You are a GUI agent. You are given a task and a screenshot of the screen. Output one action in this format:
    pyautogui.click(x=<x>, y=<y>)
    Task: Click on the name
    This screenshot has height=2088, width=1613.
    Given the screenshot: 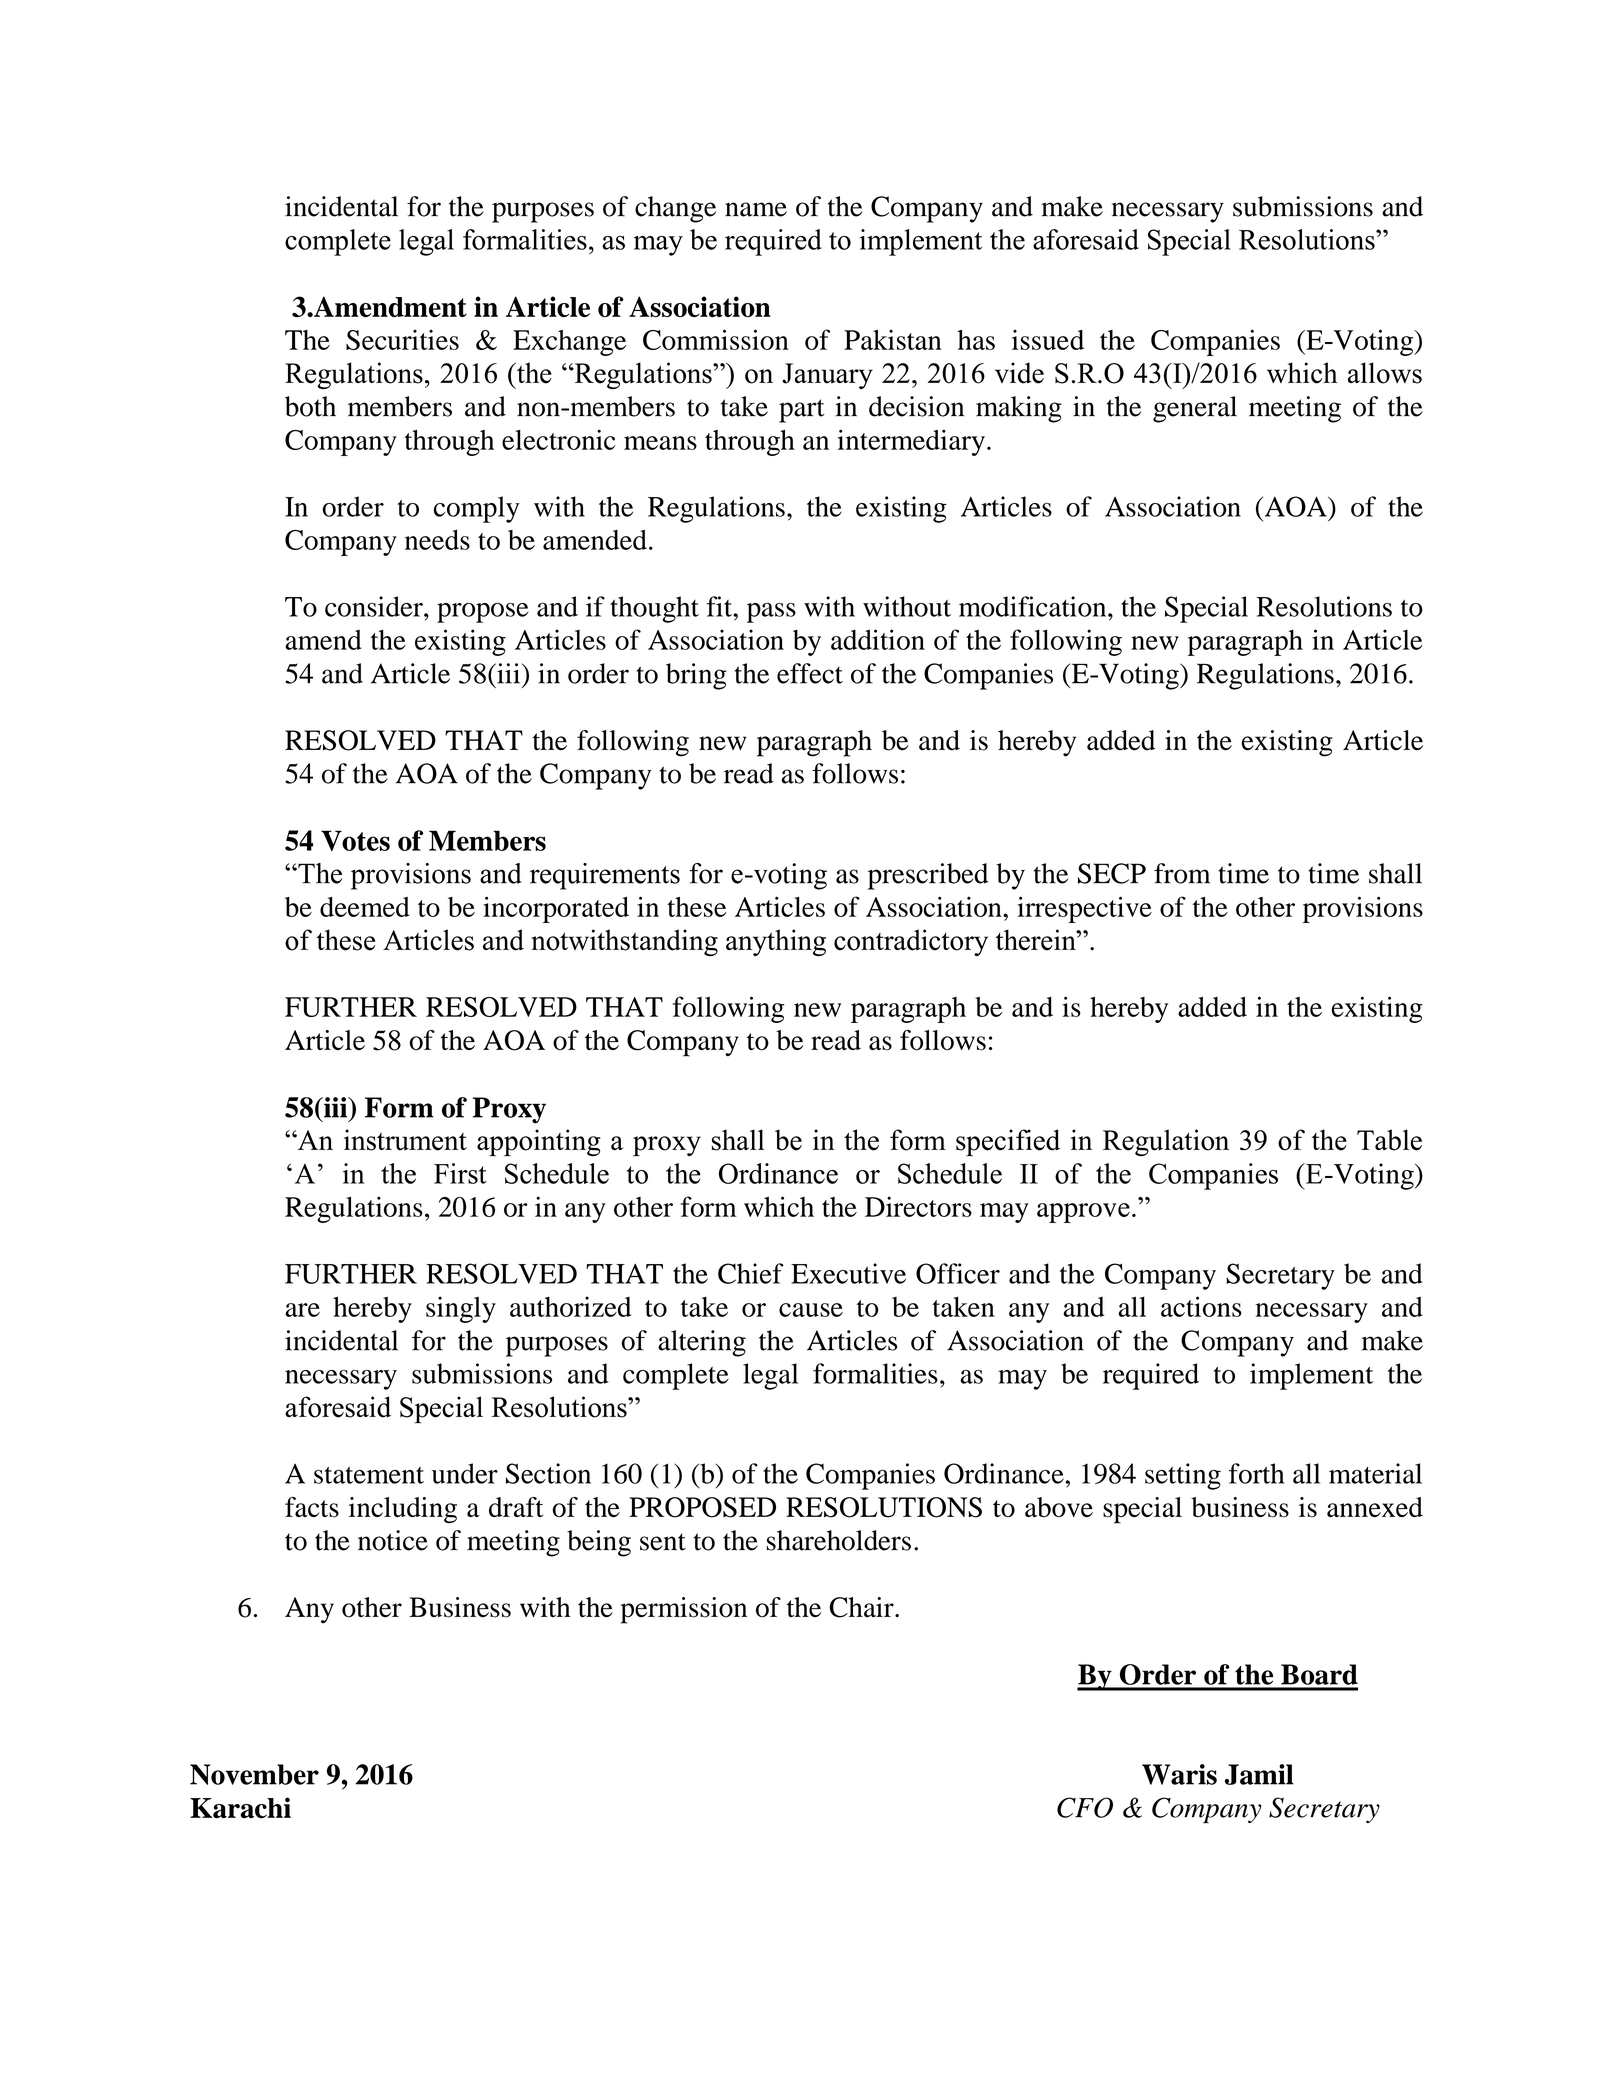 What is the action you would take?
    pyautogui.click(x=756, y=209)
